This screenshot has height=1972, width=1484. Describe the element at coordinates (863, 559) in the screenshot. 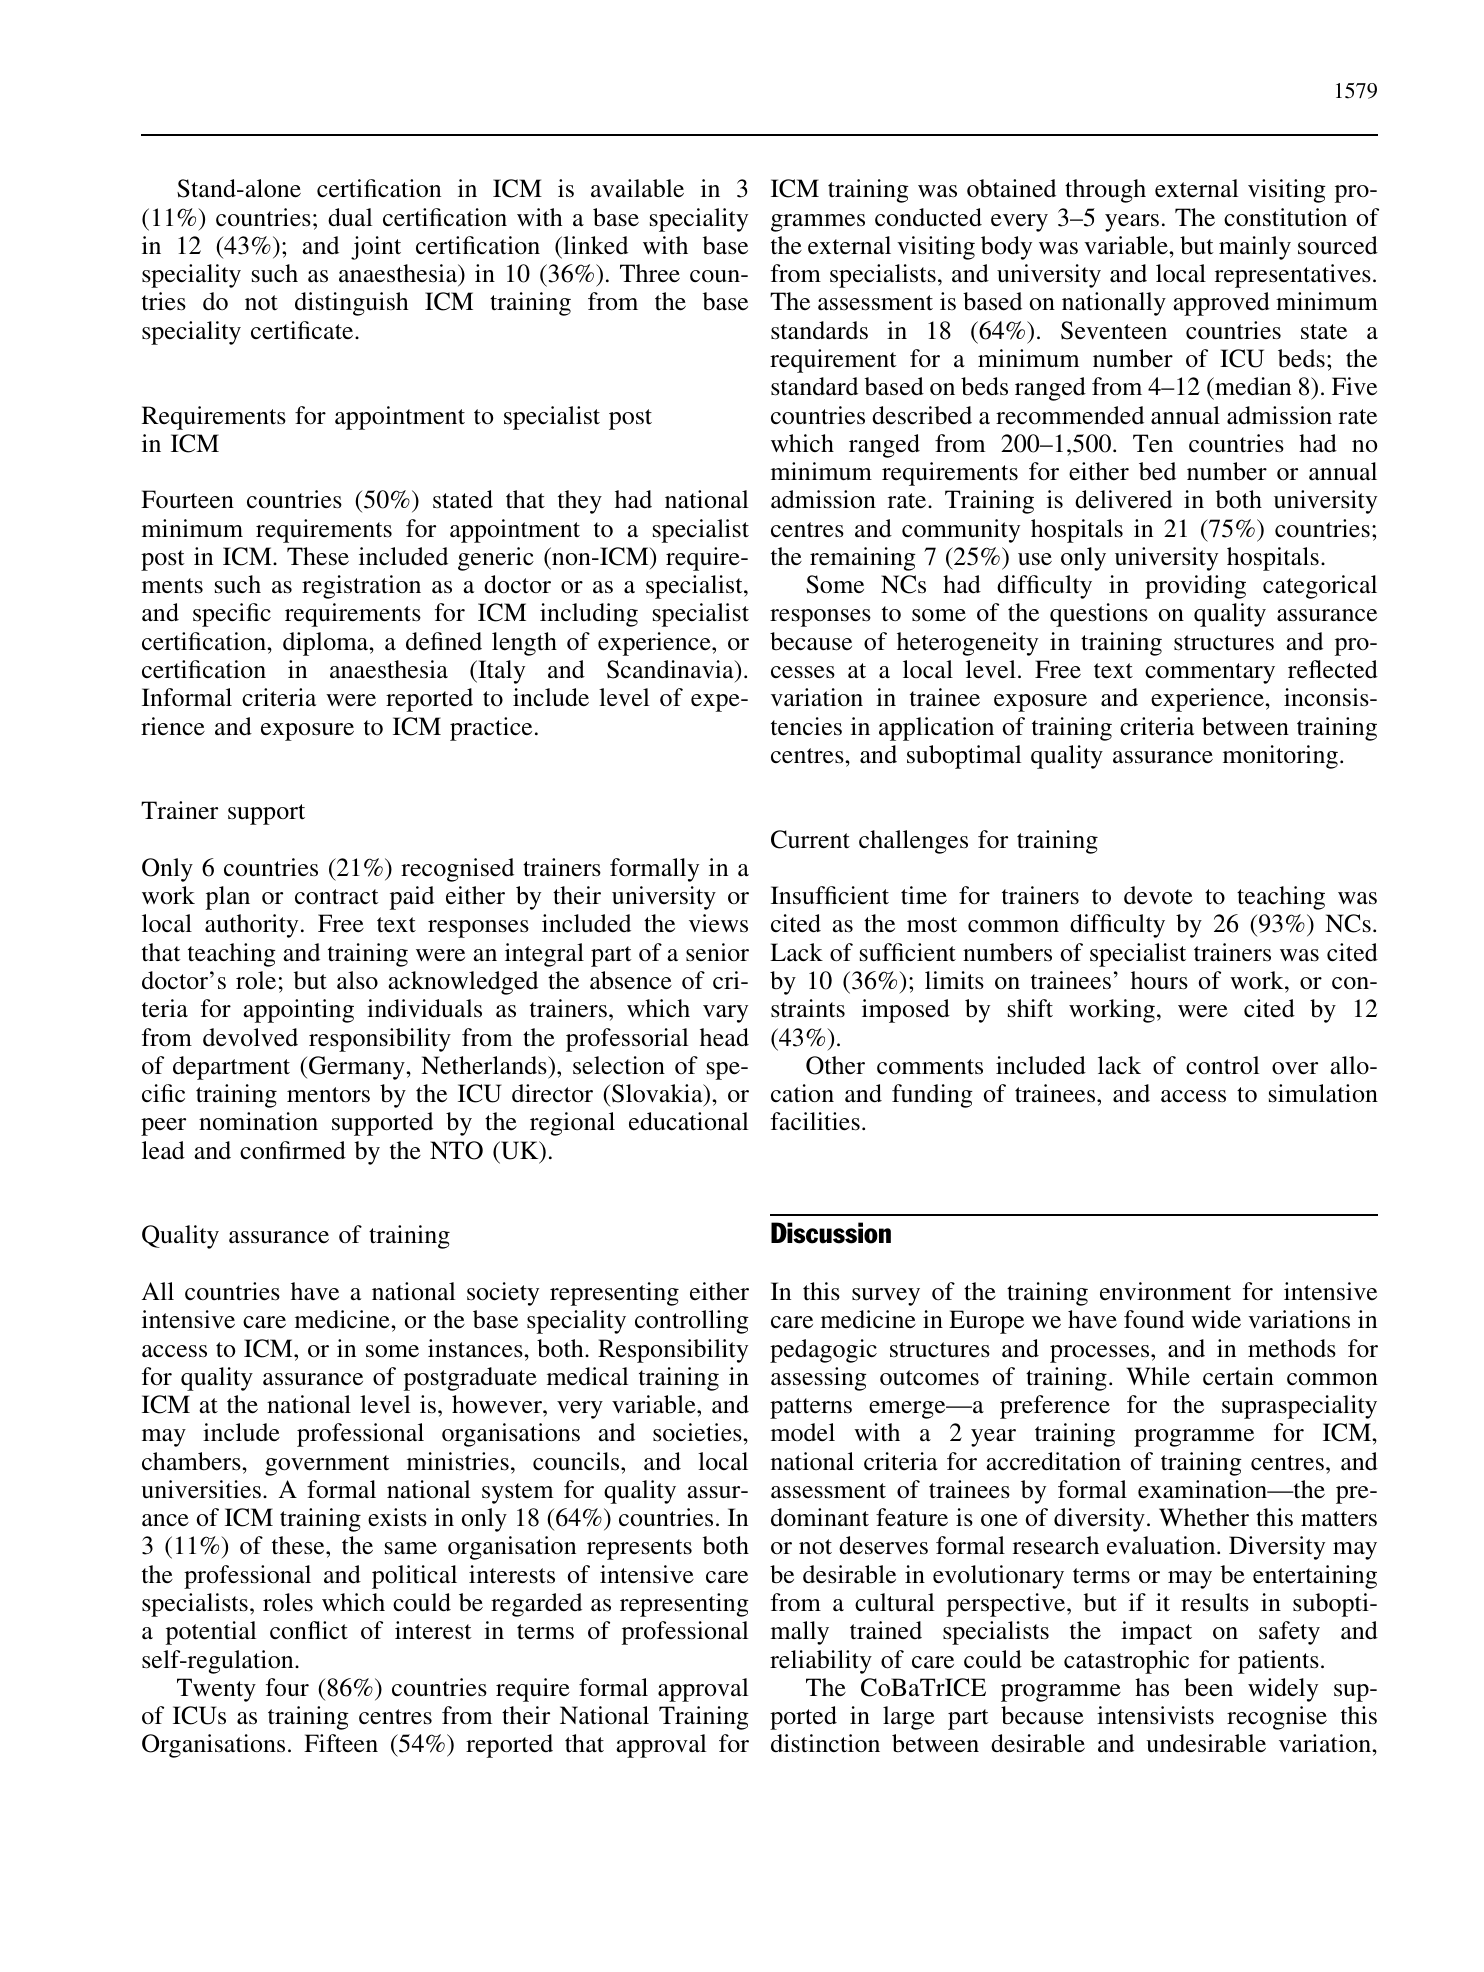

I see `remaining` at that location.
